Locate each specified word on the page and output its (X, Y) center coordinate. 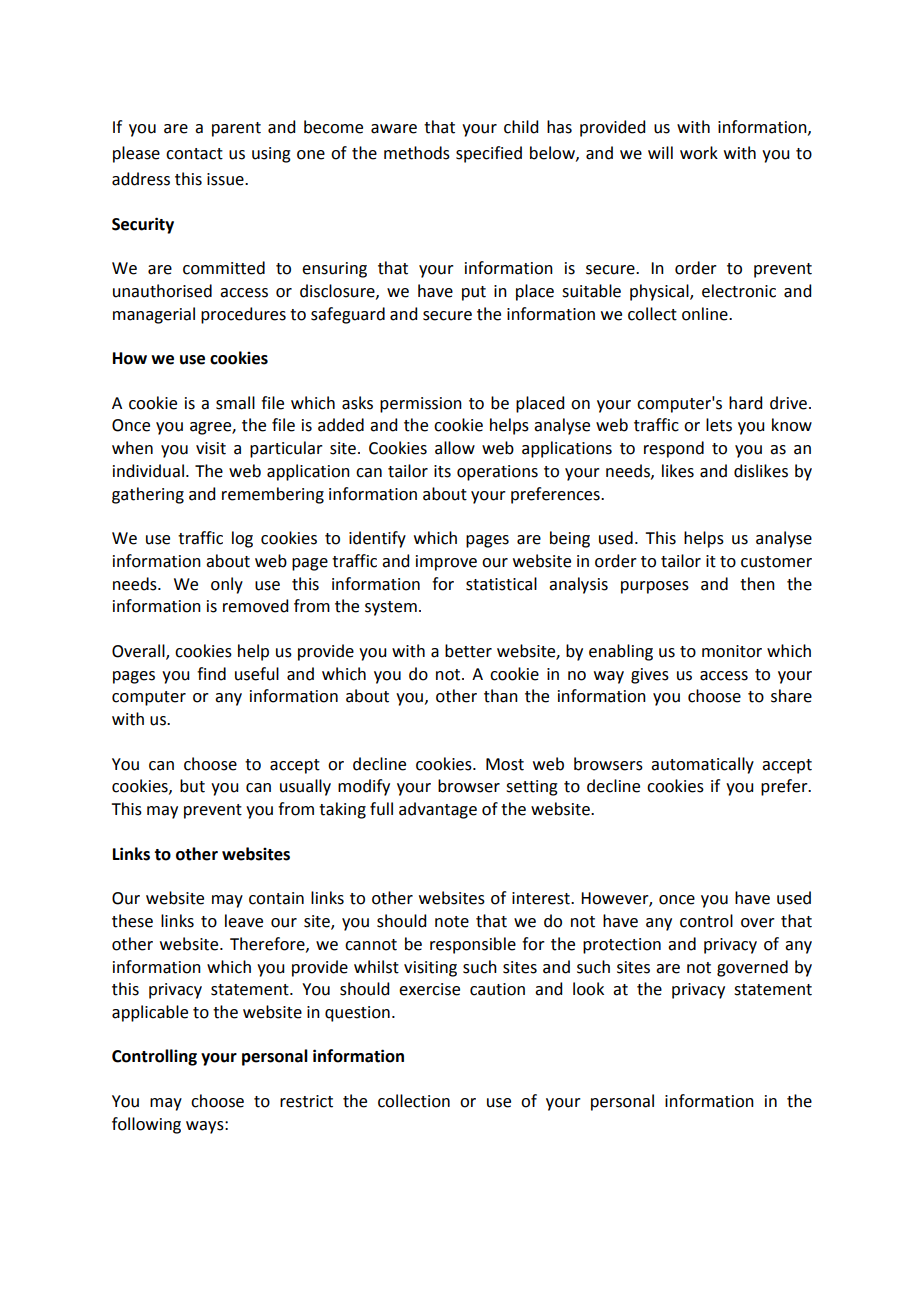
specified (489, 154)
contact (194, 154)
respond (674, 449)
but (192, 786)
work (699, 153)
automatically (702, 765)
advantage (438, 810)
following (146, 1125)
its (442, 471)
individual (148, 471)
